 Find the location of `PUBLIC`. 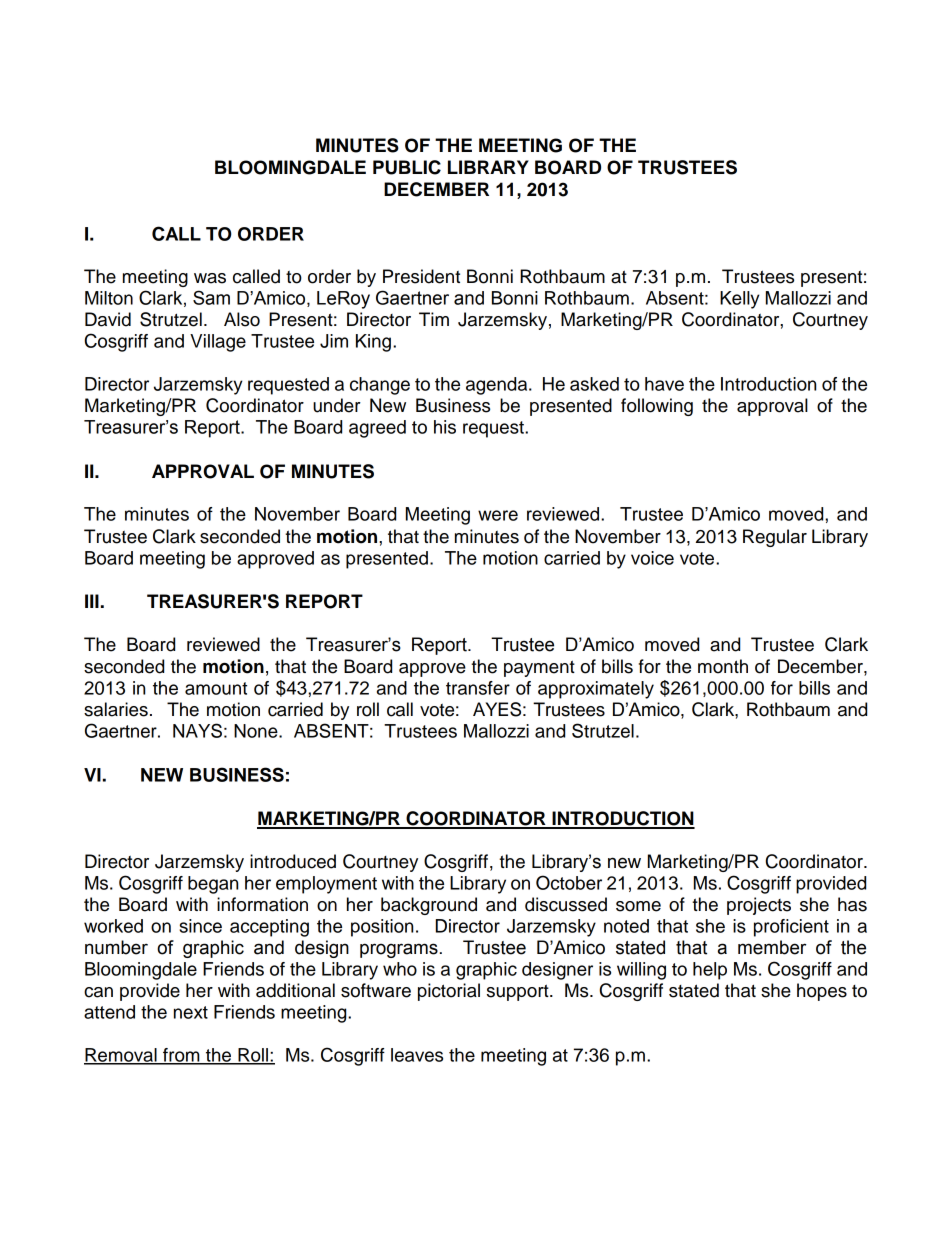

PUBLIC is located at coordinates (407, 167).
